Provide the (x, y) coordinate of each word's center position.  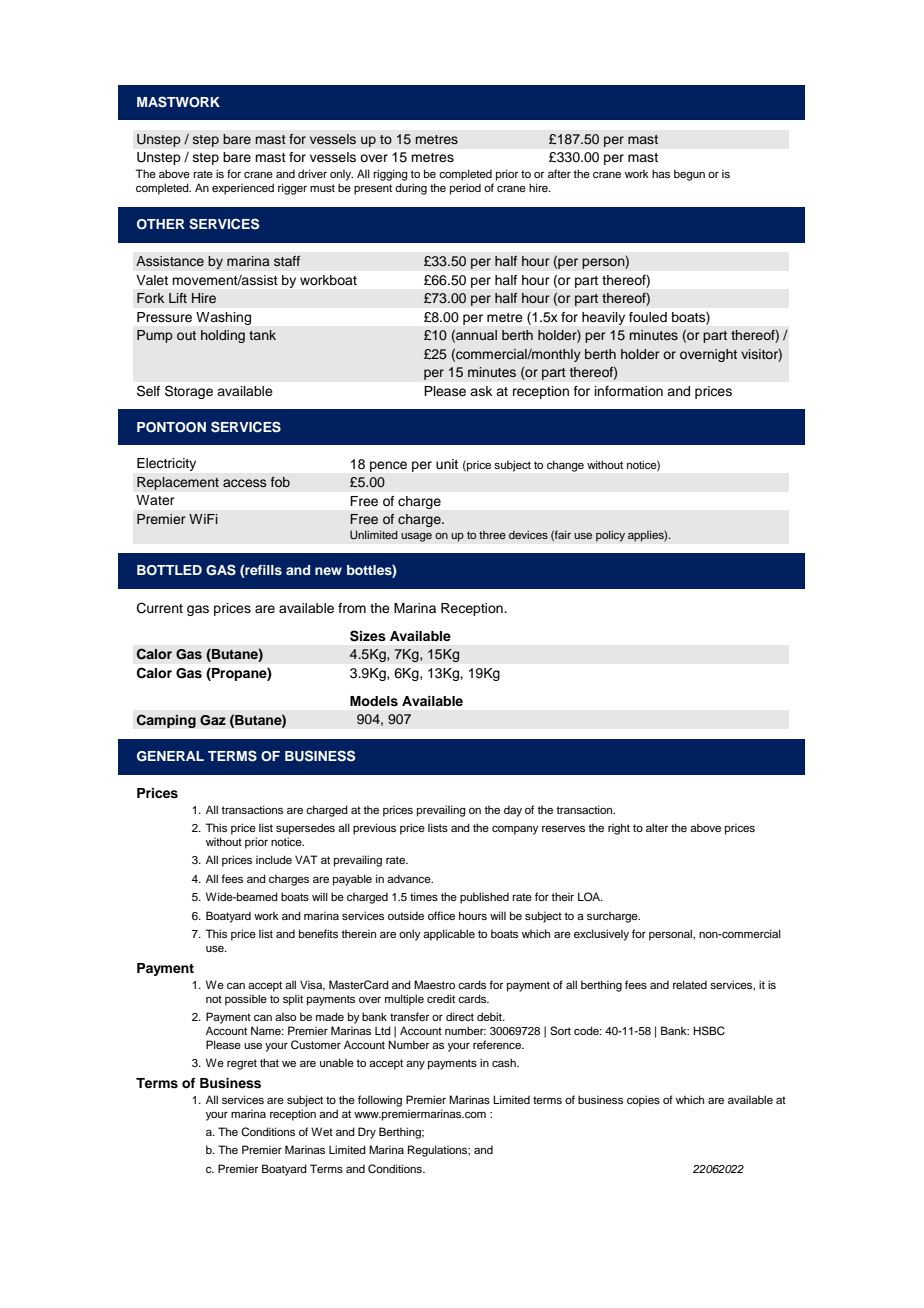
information (629, 391)
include (274, 859)
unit (447, 464)
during (411, 189)
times (424, 896)
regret (242, 1064)
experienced (243, 189)
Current (160, 608)
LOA (590, 896)
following (380, 1101)
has (661, 173)
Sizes (368, 636)
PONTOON (171, 427)
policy (610, 536)
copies (643, 1101)
